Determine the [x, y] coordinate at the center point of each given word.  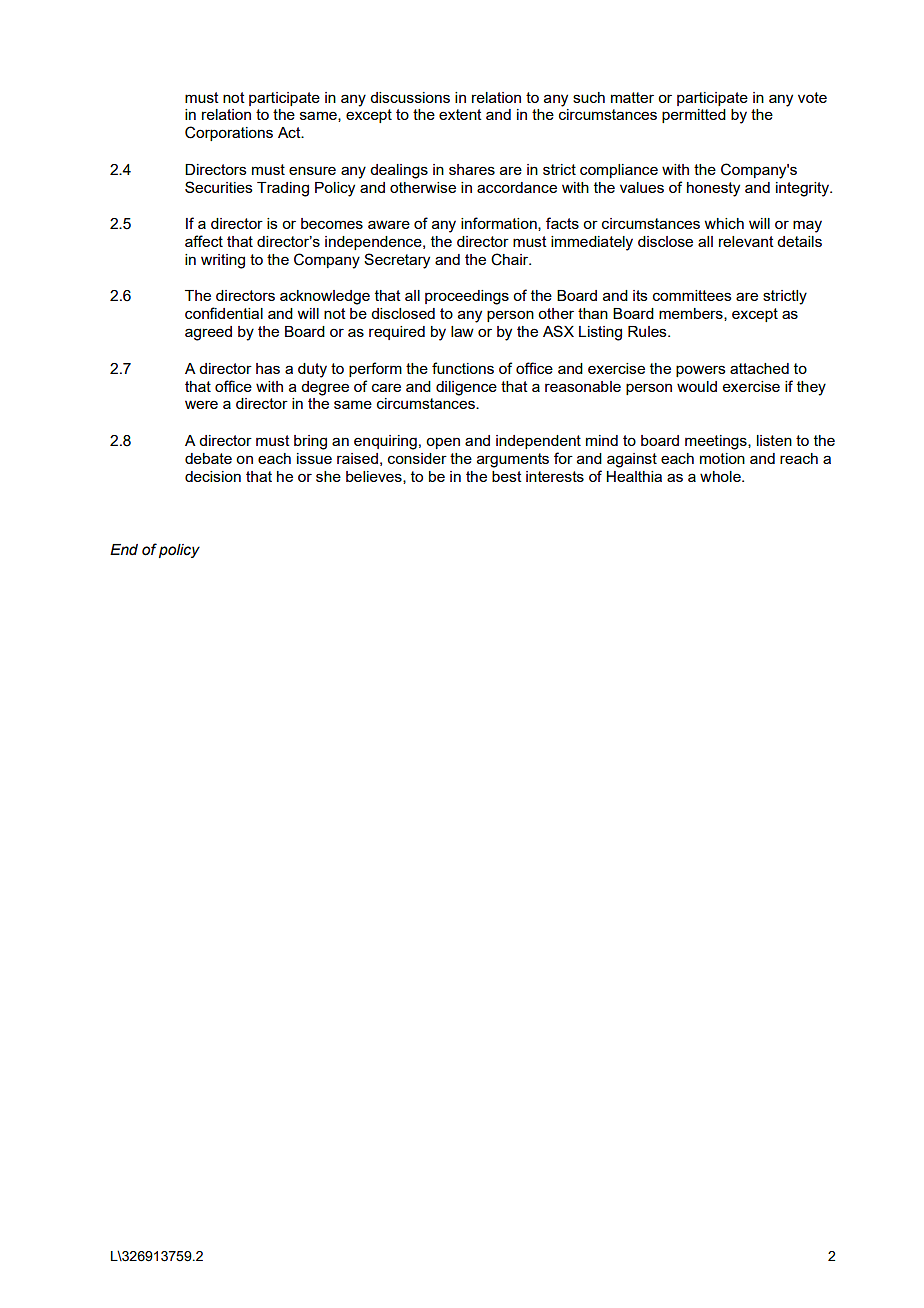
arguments [513, 460]
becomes [332, 223]
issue [314, 458]
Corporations [229, 133]
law [462, 331]
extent [460, 114]
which [724, 223]
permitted [694, 116]
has [268, 368]
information [500, 224]
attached [759, 368]
